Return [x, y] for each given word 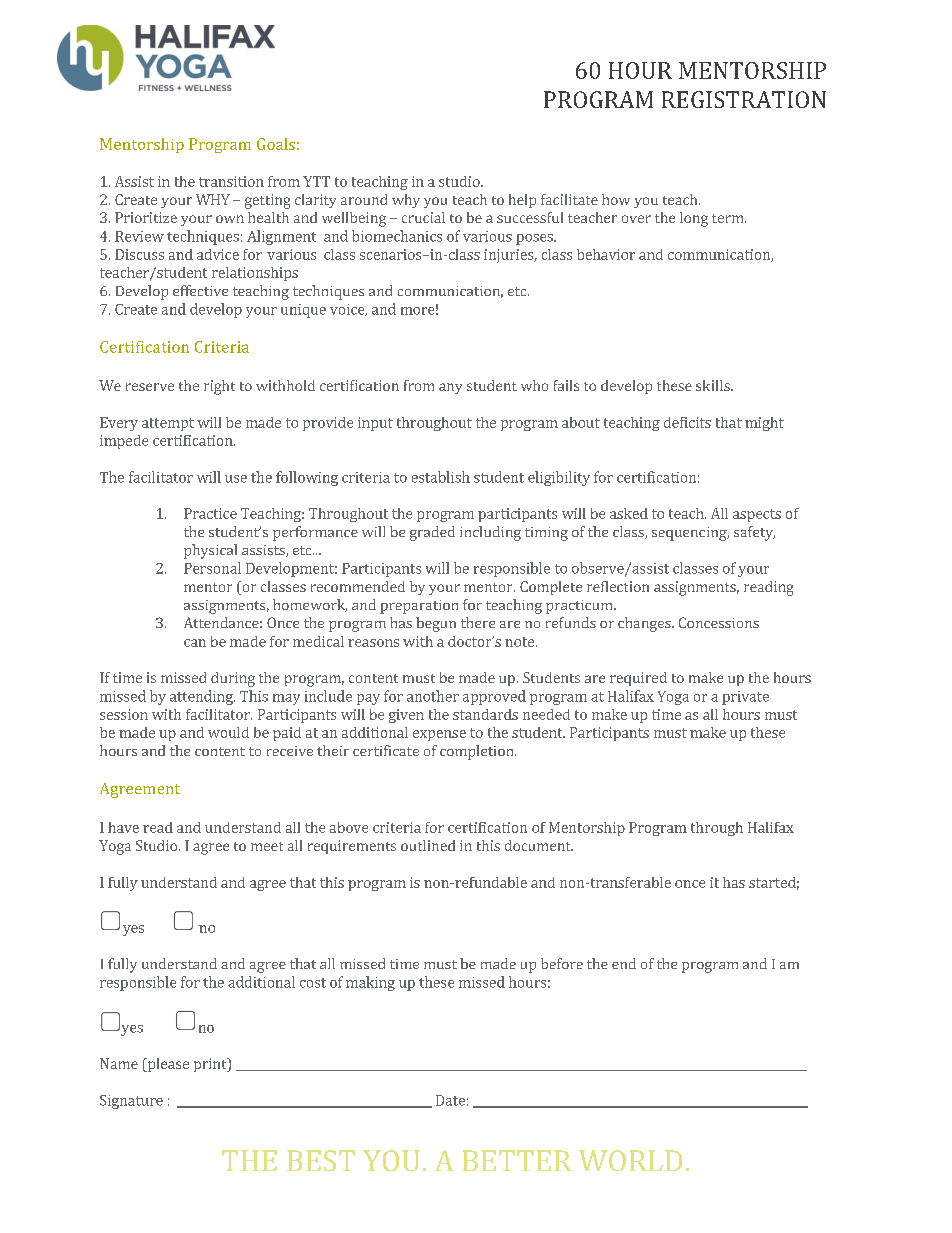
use [236, 479]
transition [231, 181]
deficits [687, 422]
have [123, 827]
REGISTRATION [744, 99]
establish [441, 477]
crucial [423, 217]
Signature [131, 1102]
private [745, 698]
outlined [428, 845]
